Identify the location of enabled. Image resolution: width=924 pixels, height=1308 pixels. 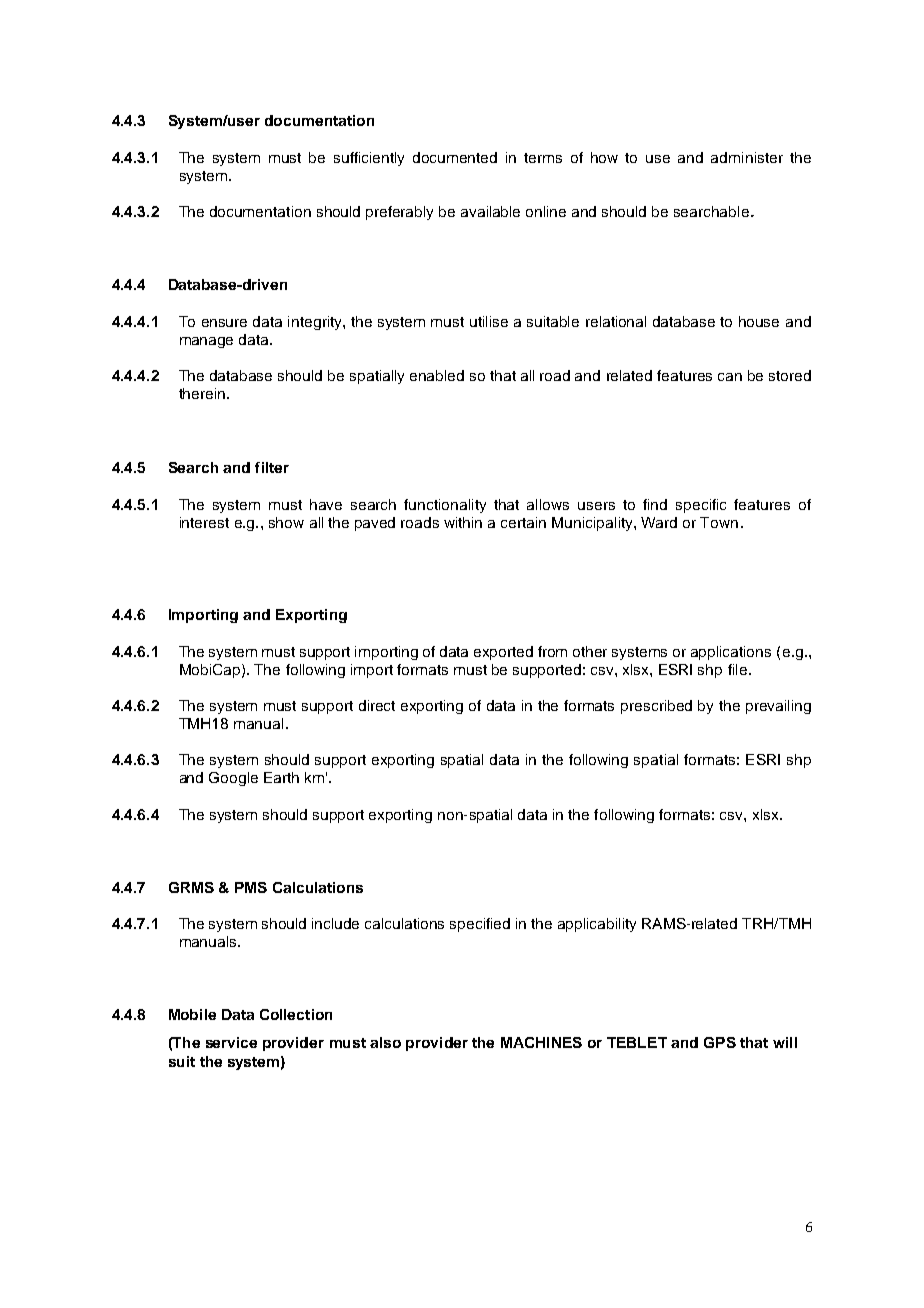
(437, 375).
